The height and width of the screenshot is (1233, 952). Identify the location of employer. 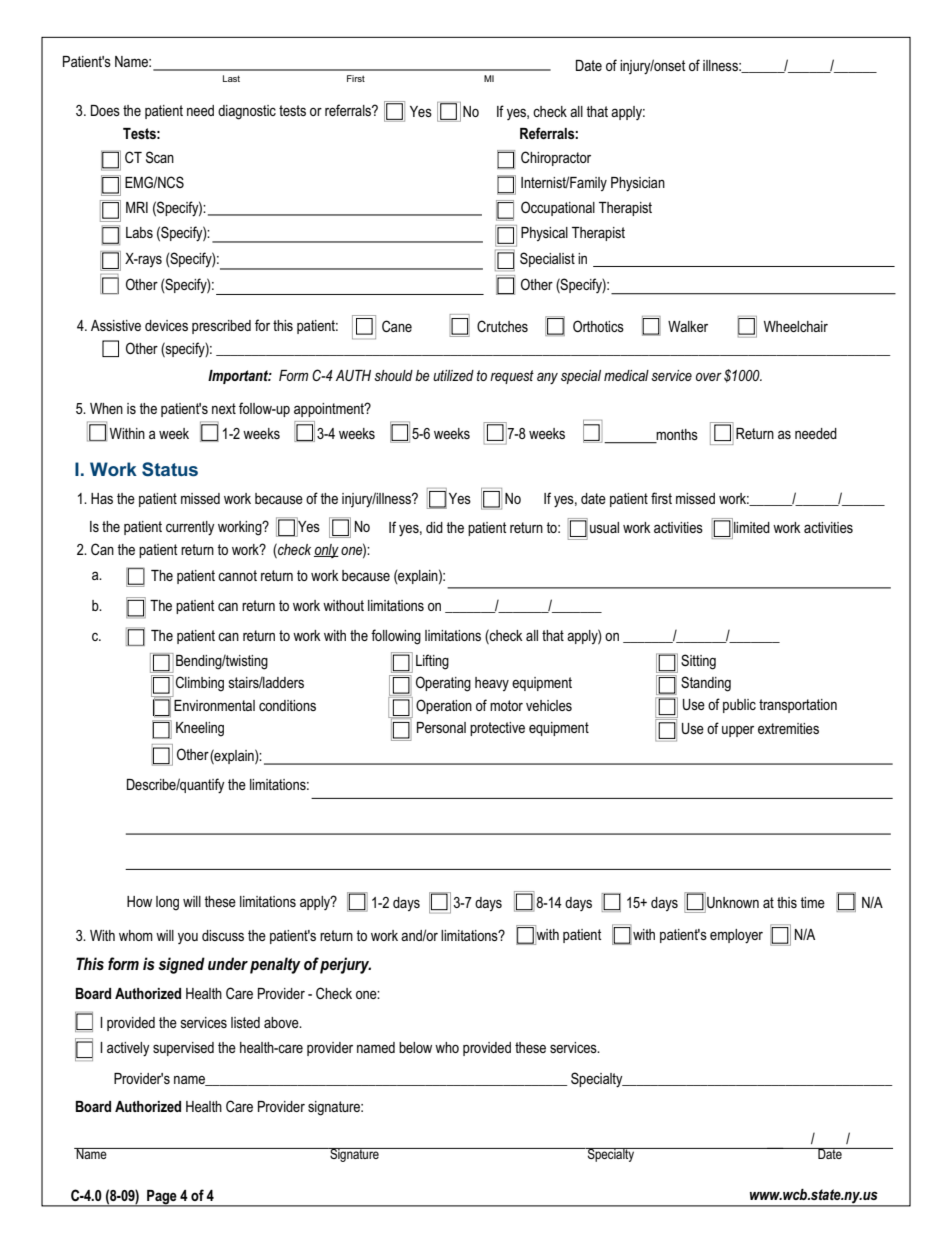
(736, 936).
